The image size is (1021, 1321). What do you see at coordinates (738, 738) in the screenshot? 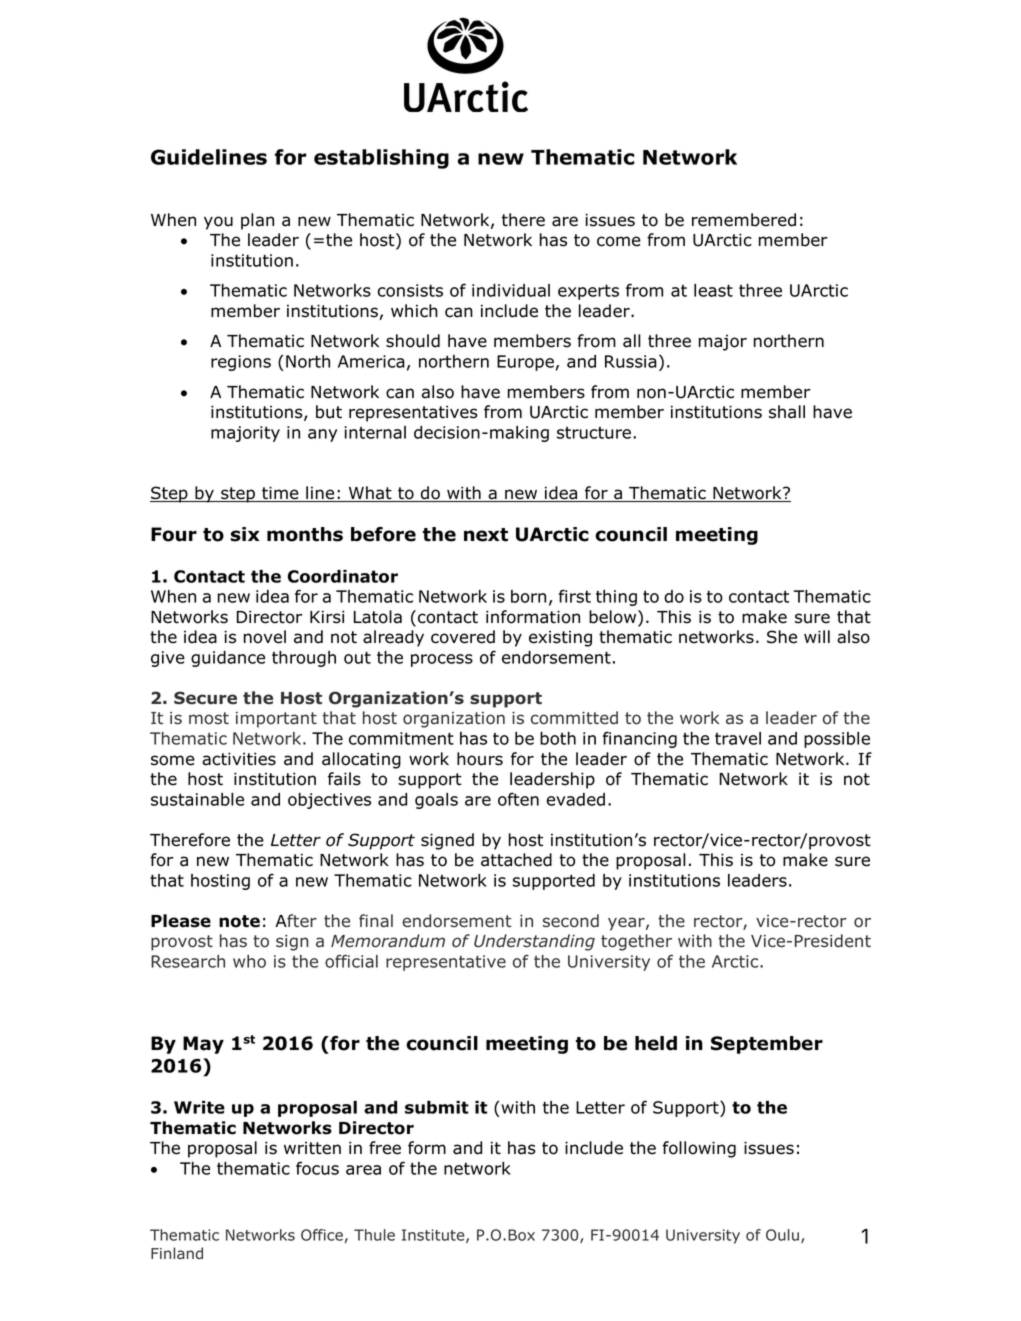
I see `travel` at bounding box center [738, 738].
